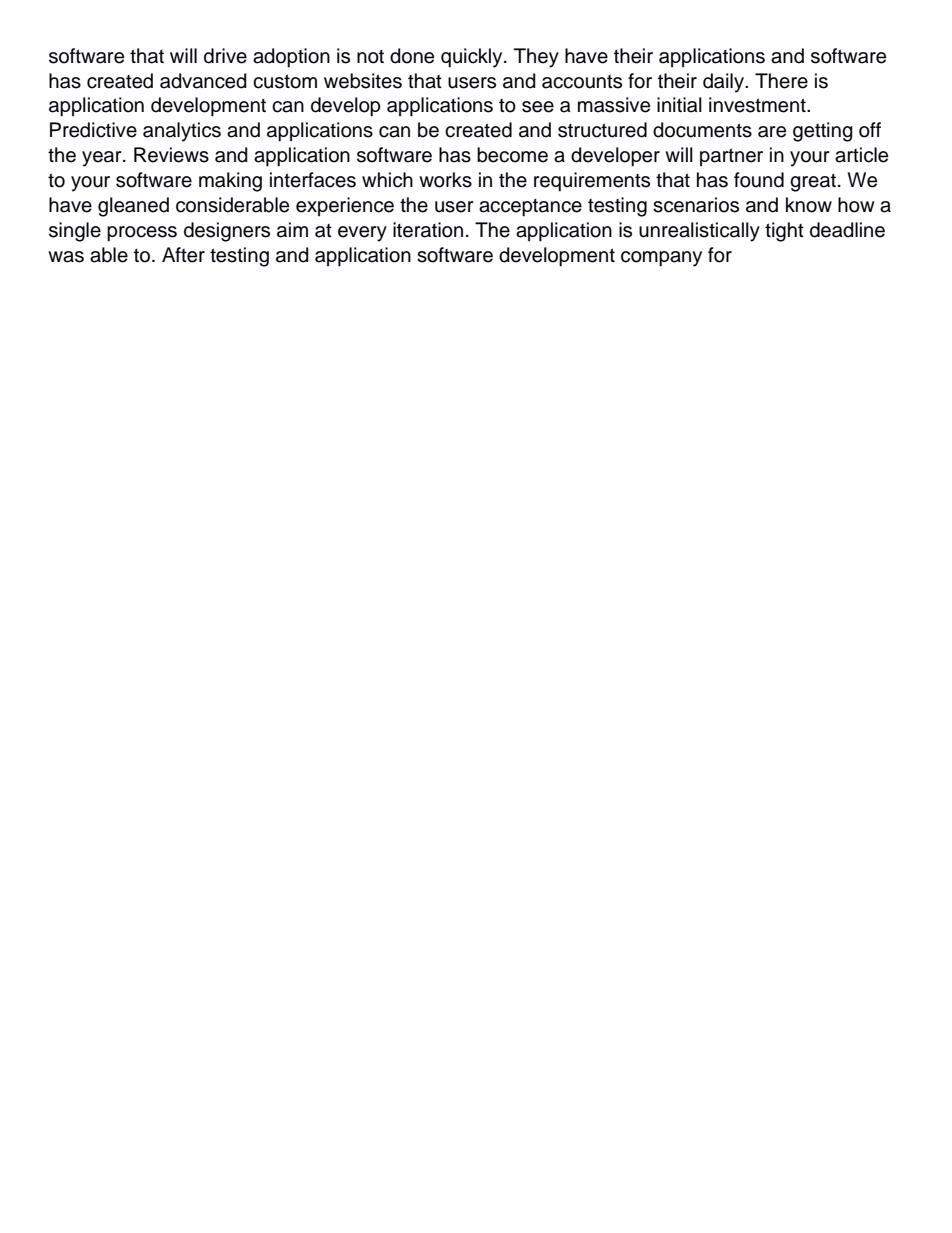 The width and height of the screenshot is (952, 1233). Describe the element at coordinates (230, 182) in the screenshot. I see `making` at that location.
